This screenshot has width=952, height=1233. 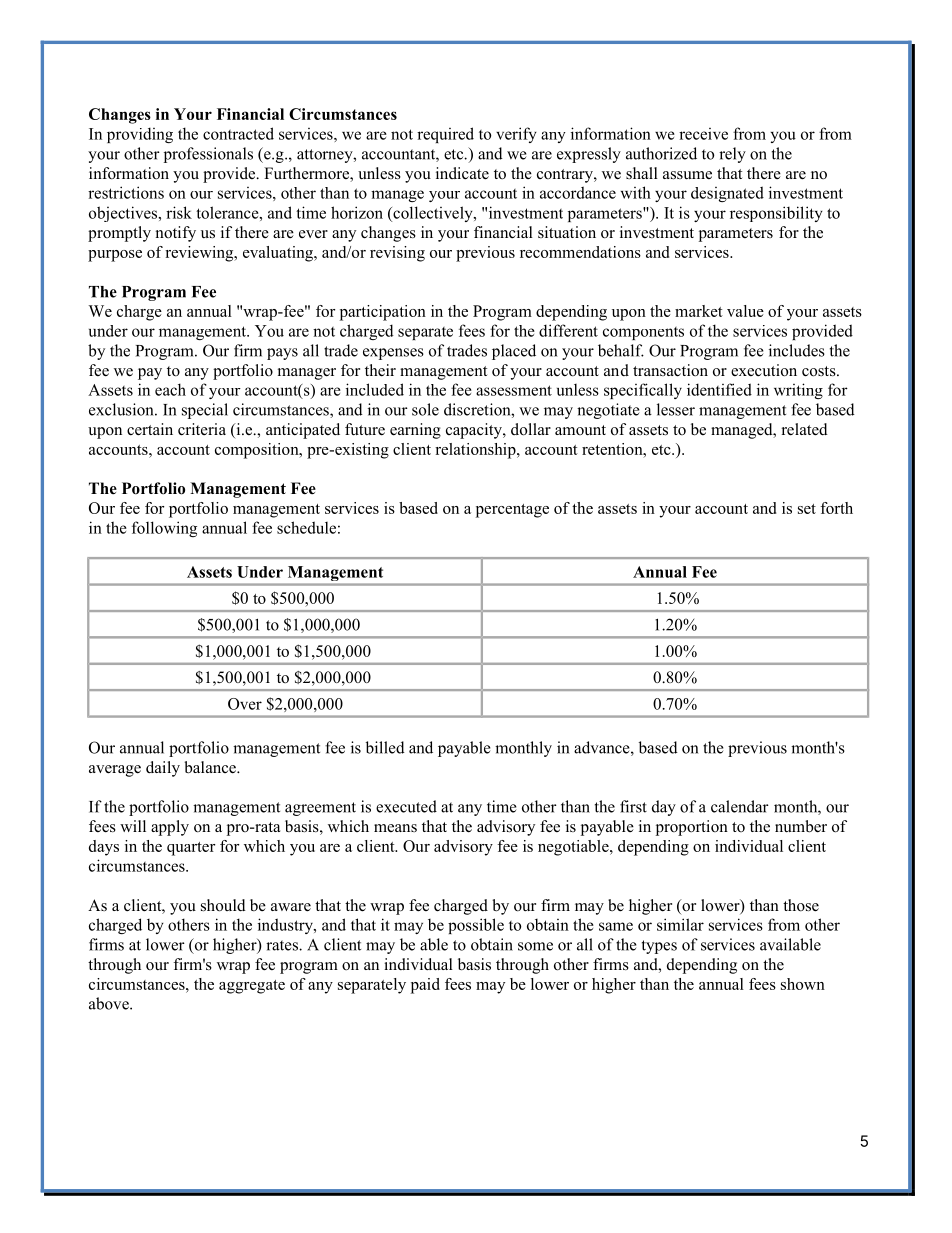 I want to click on number, so click(x=801, y=826).
